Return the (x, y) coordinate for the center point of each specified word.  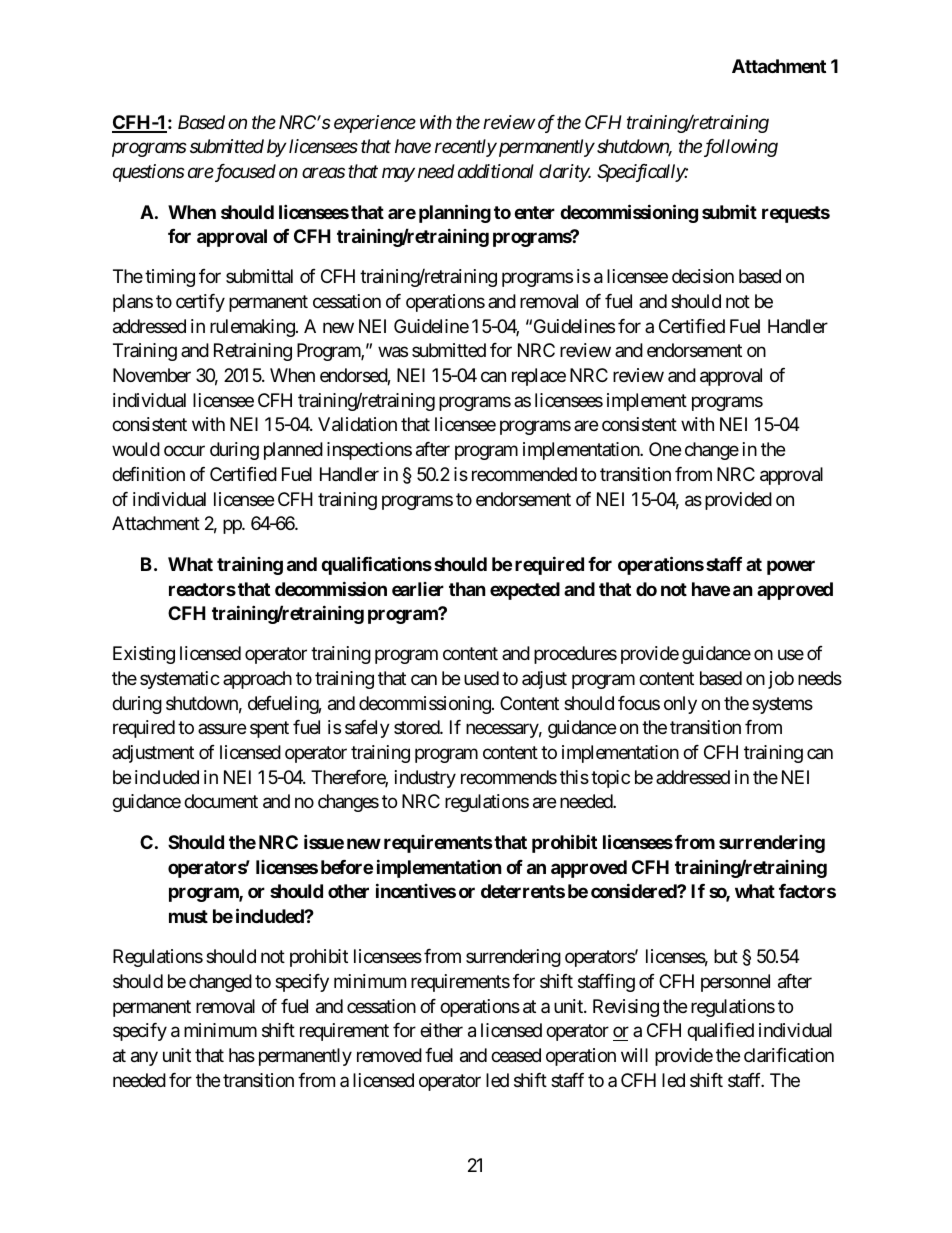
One (665, 449)
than (467, 589)
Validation (357, 424)
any (144, 1058)
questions (149, 173)
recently (465, 148)
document (221, 801)
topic (610, 779)
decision (703, 276)
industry (425, 779)
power (791, 567)
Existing (144, 655)
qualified (720, 1032)
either (441, 1030)
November (152, 375)
